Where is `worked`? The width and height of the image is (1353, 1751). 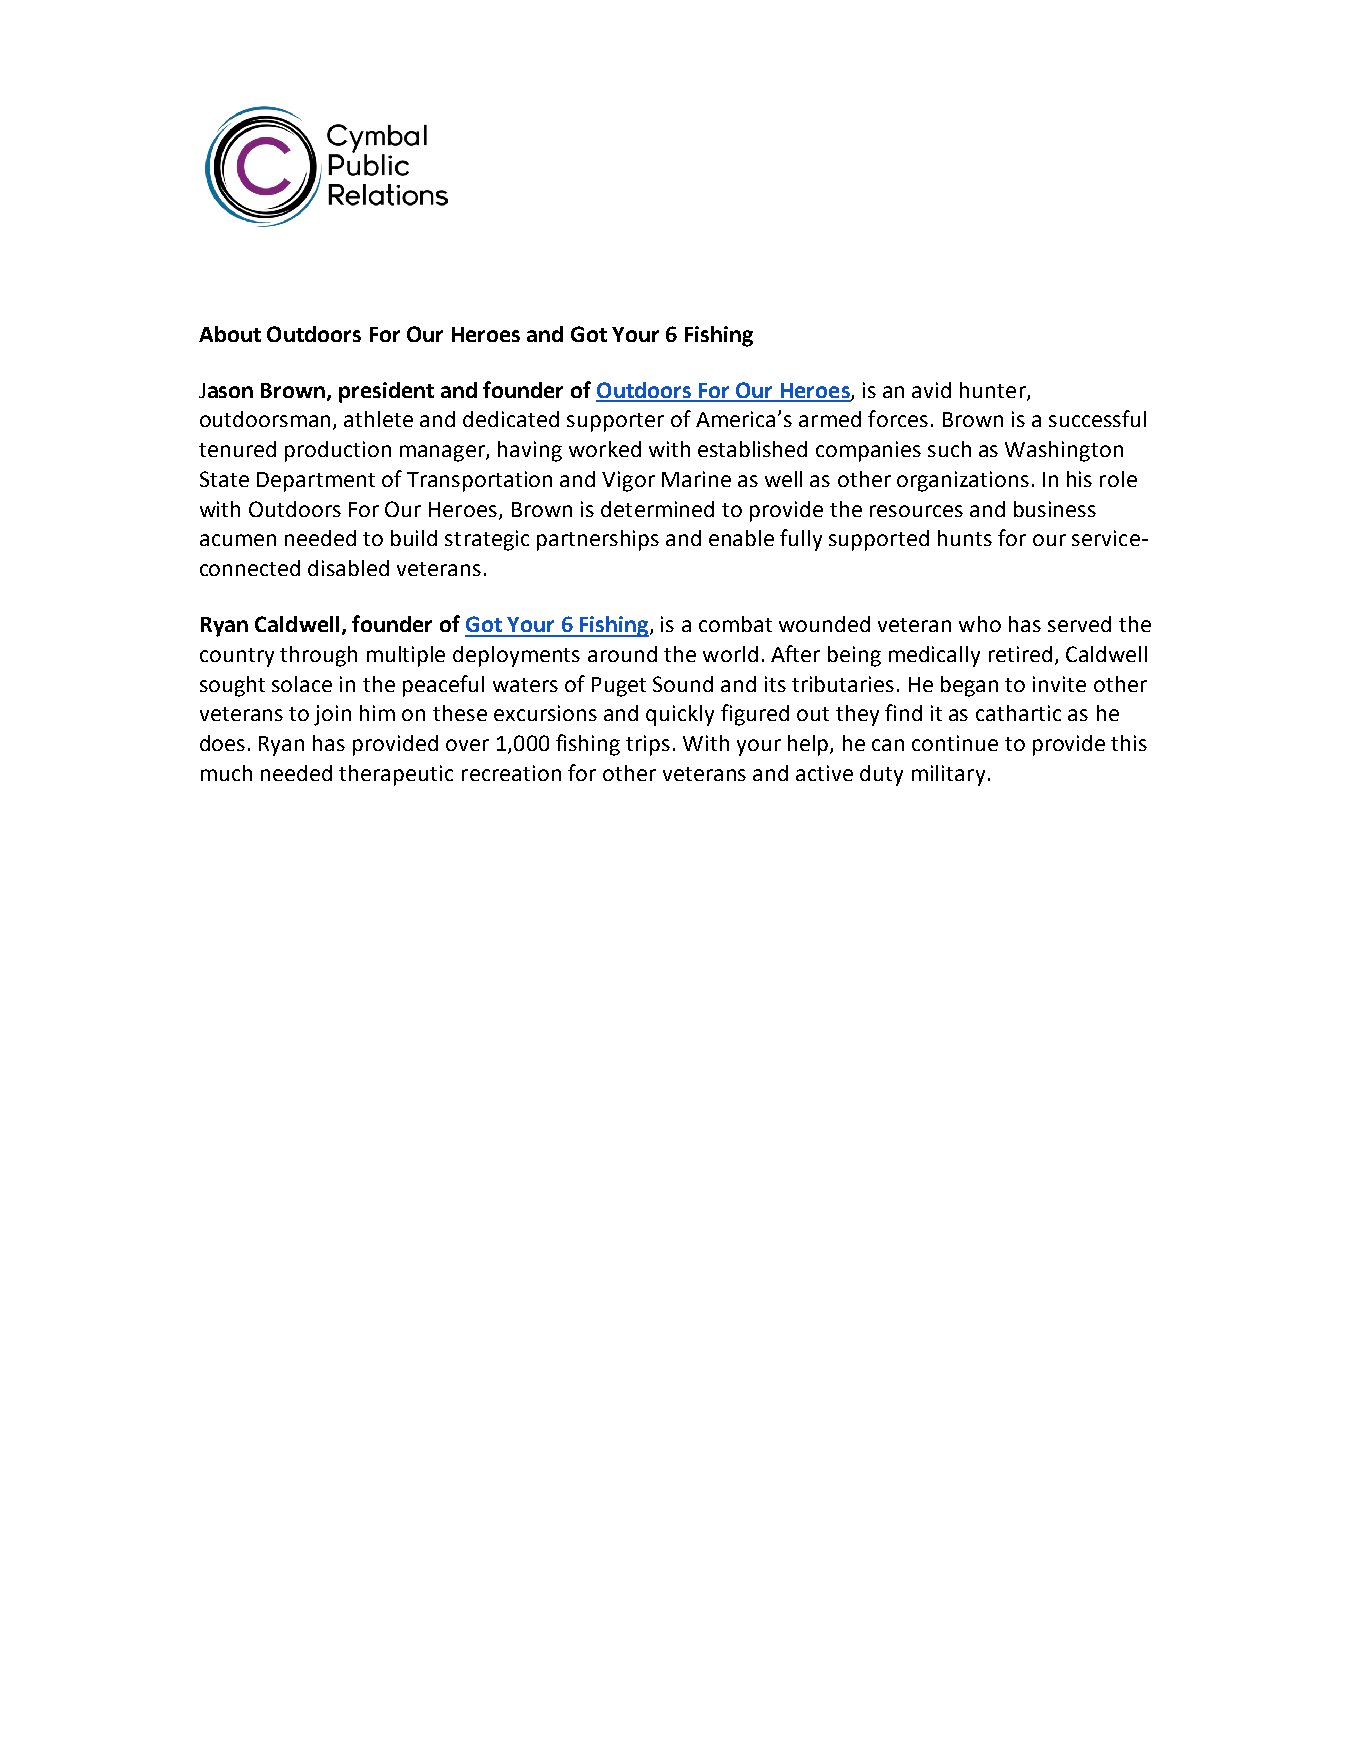
worked is located at coordinates (605, 449).
